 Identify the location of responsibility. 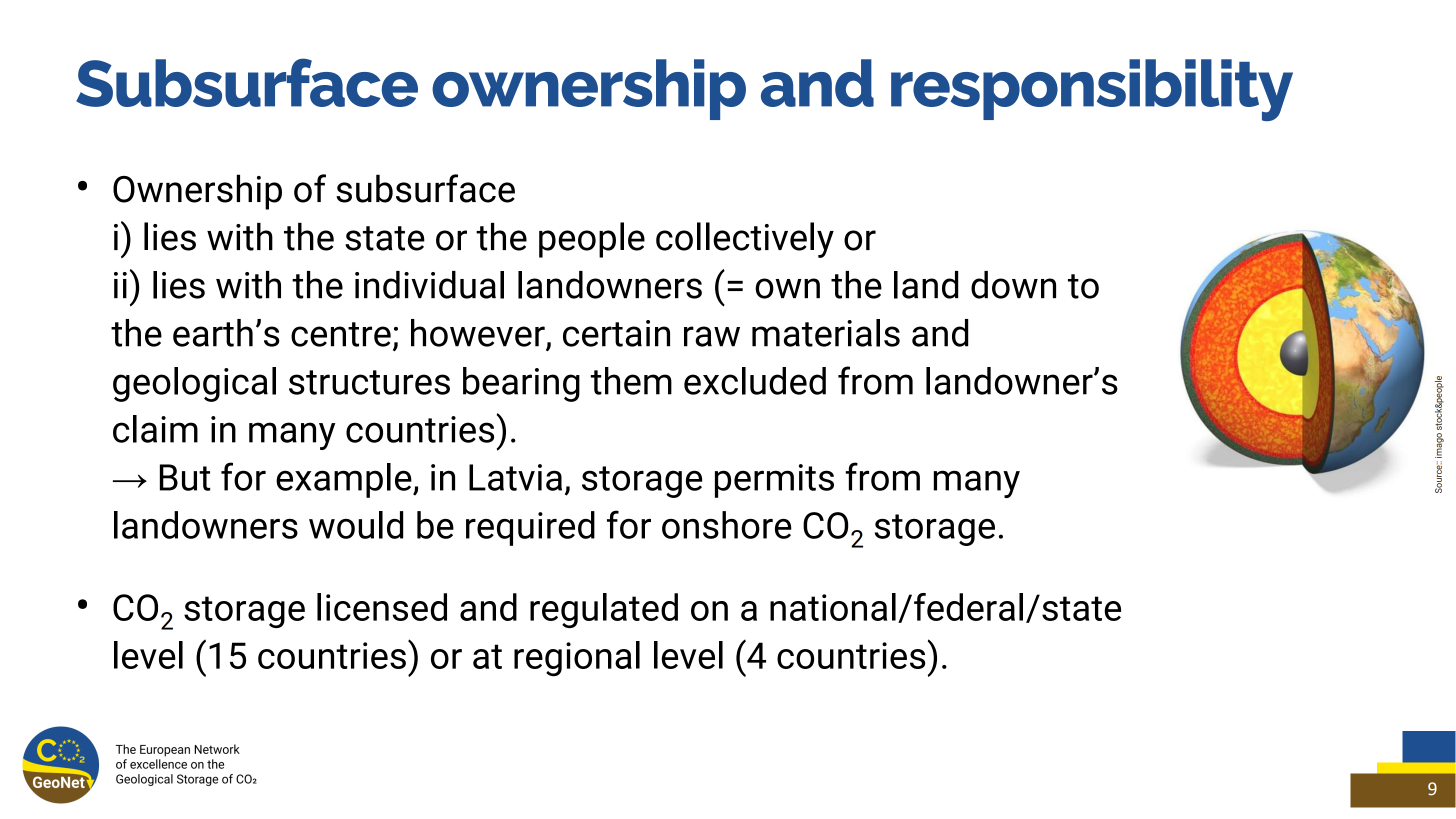
(1092, 90).
